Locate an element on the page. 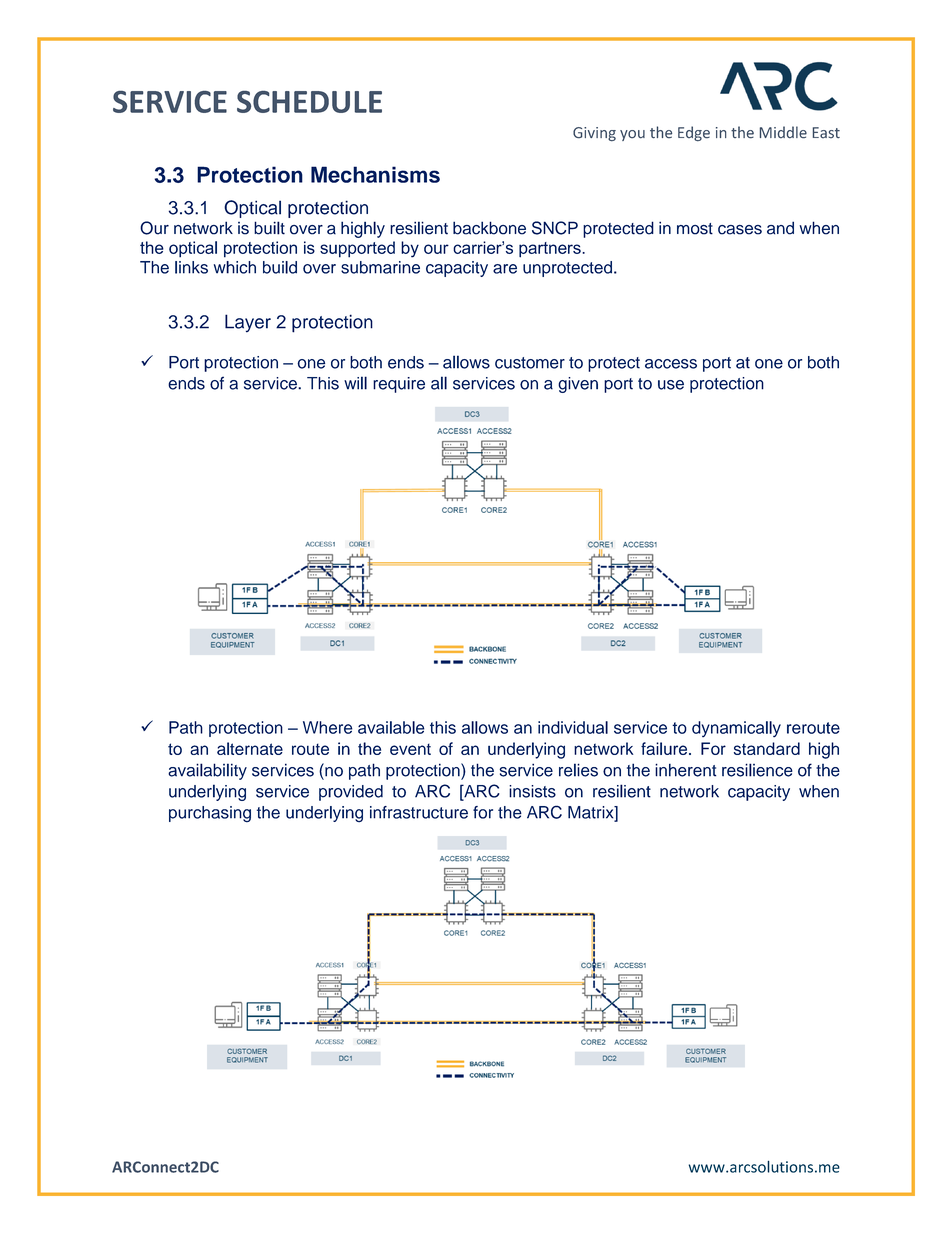 This image has width=952, height=1233. use is located at coordinates (671, 385).
